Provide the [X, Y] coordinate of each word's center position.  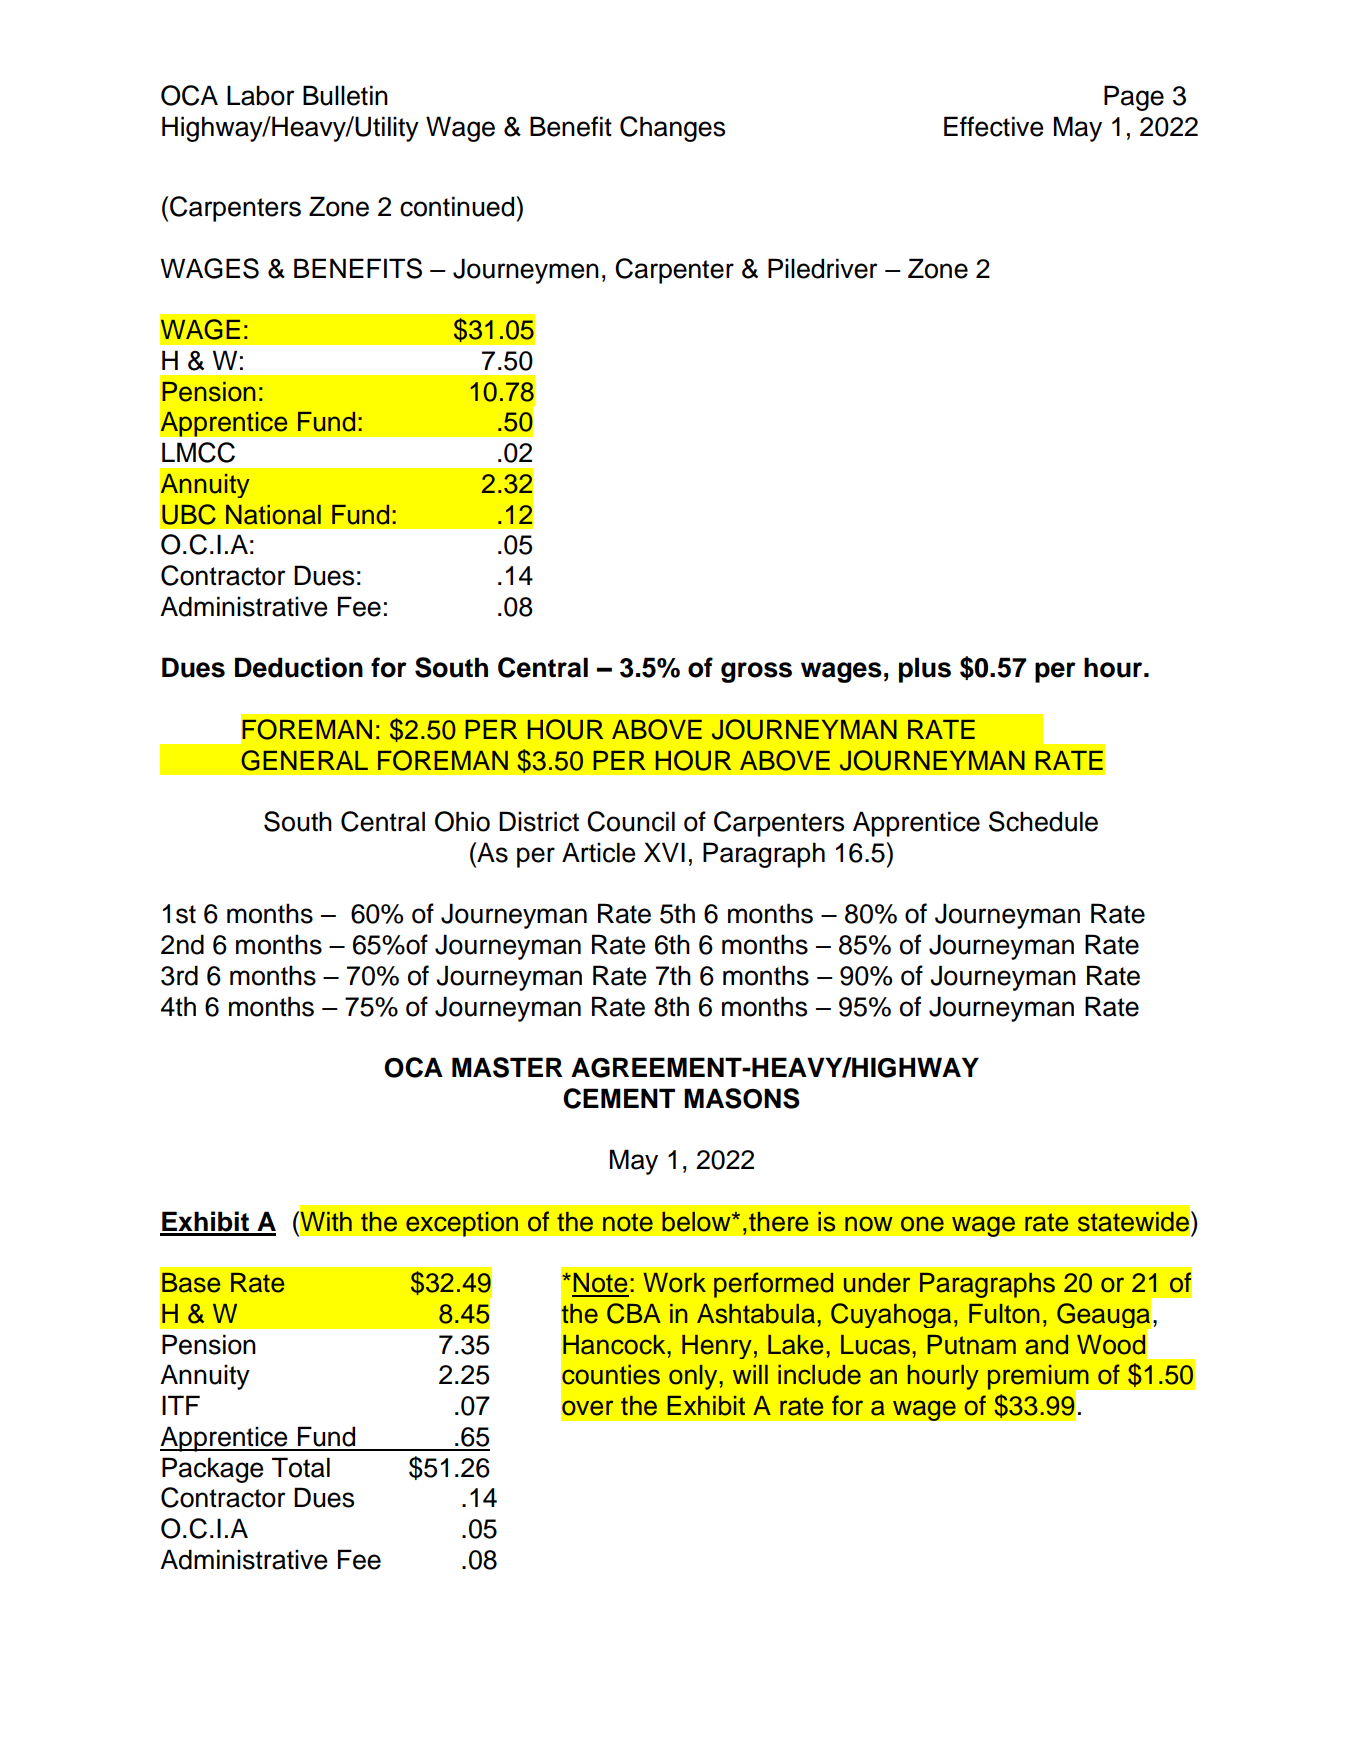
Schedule [1043, 821]
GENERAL [305, 760]
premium [1039, 1378]
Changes [672, 129]
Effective [994, 126]
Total [301, 1467]
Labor [260, 95]
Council [631, 821]
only [693, 1377]
